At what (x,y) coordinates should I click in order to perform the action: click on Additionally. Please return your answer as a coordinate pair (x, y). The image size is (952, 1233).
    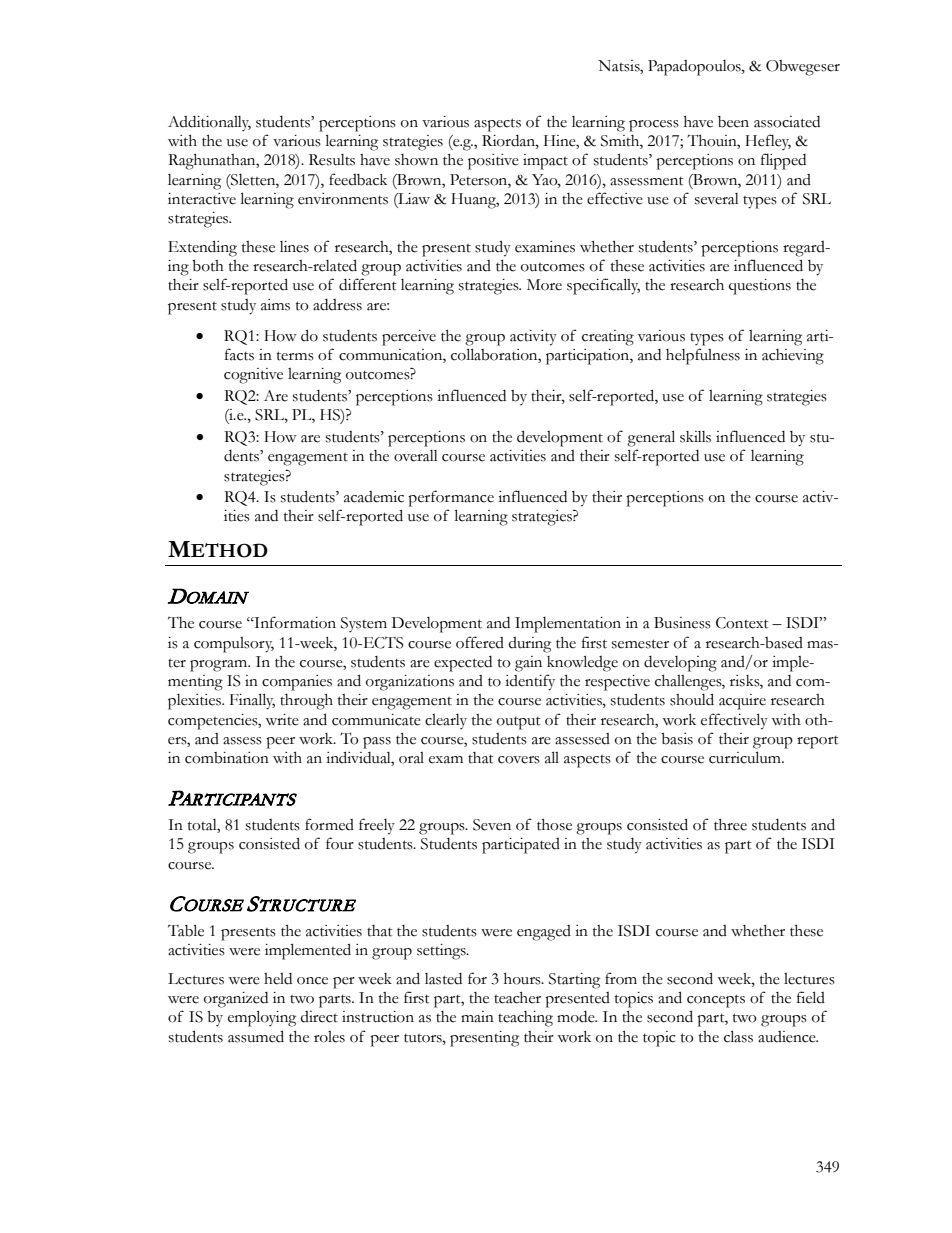
    Looking at the image, I should click on (209, 123).
